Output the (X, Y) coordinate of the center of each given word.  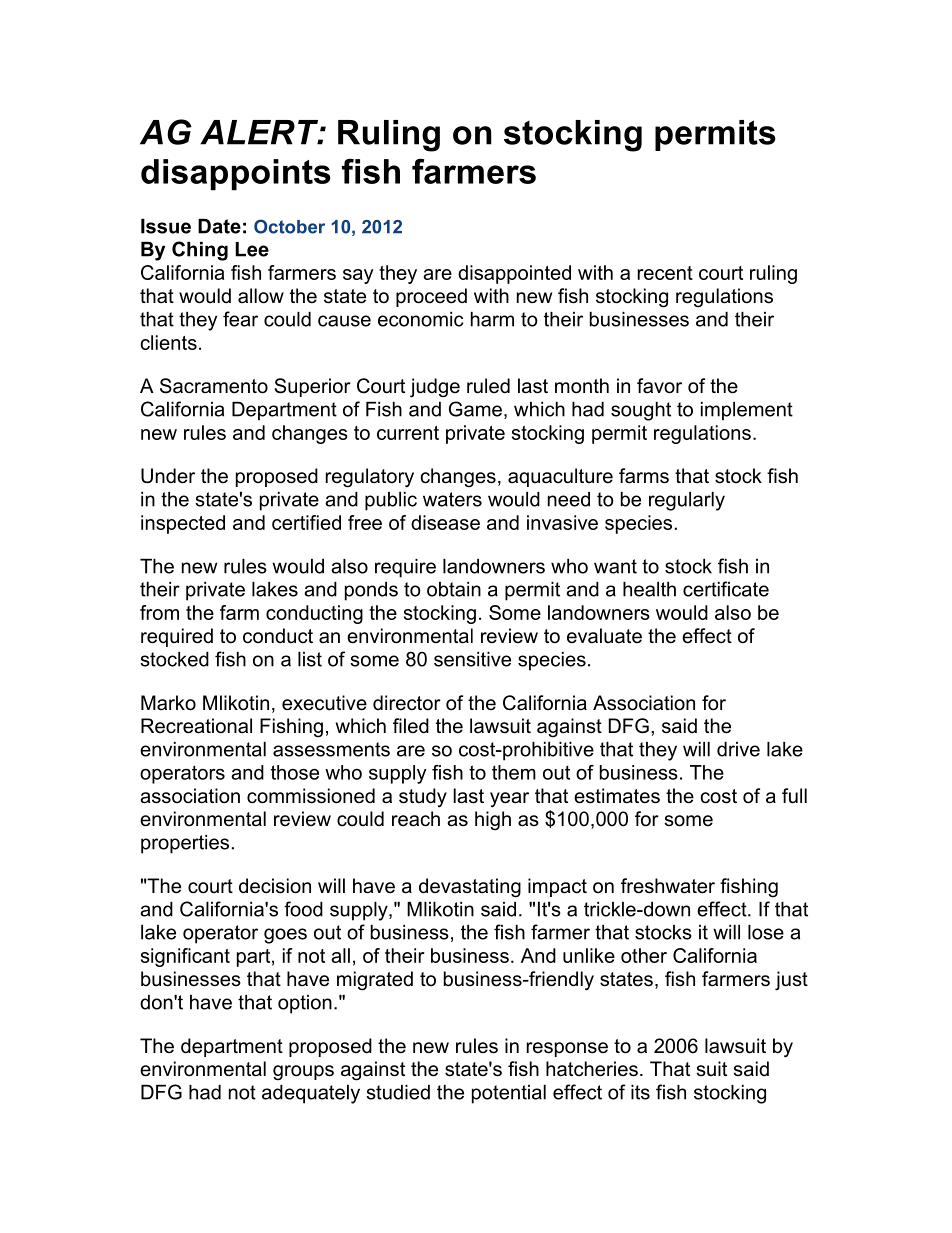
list (310, 659)
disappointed (514, 274)
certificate (726, 589)
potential (509, 1094)
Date (219, 226)
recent (665, 273)
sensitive (472, 659)
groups (303, 1073)
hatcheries (592, 1069)
